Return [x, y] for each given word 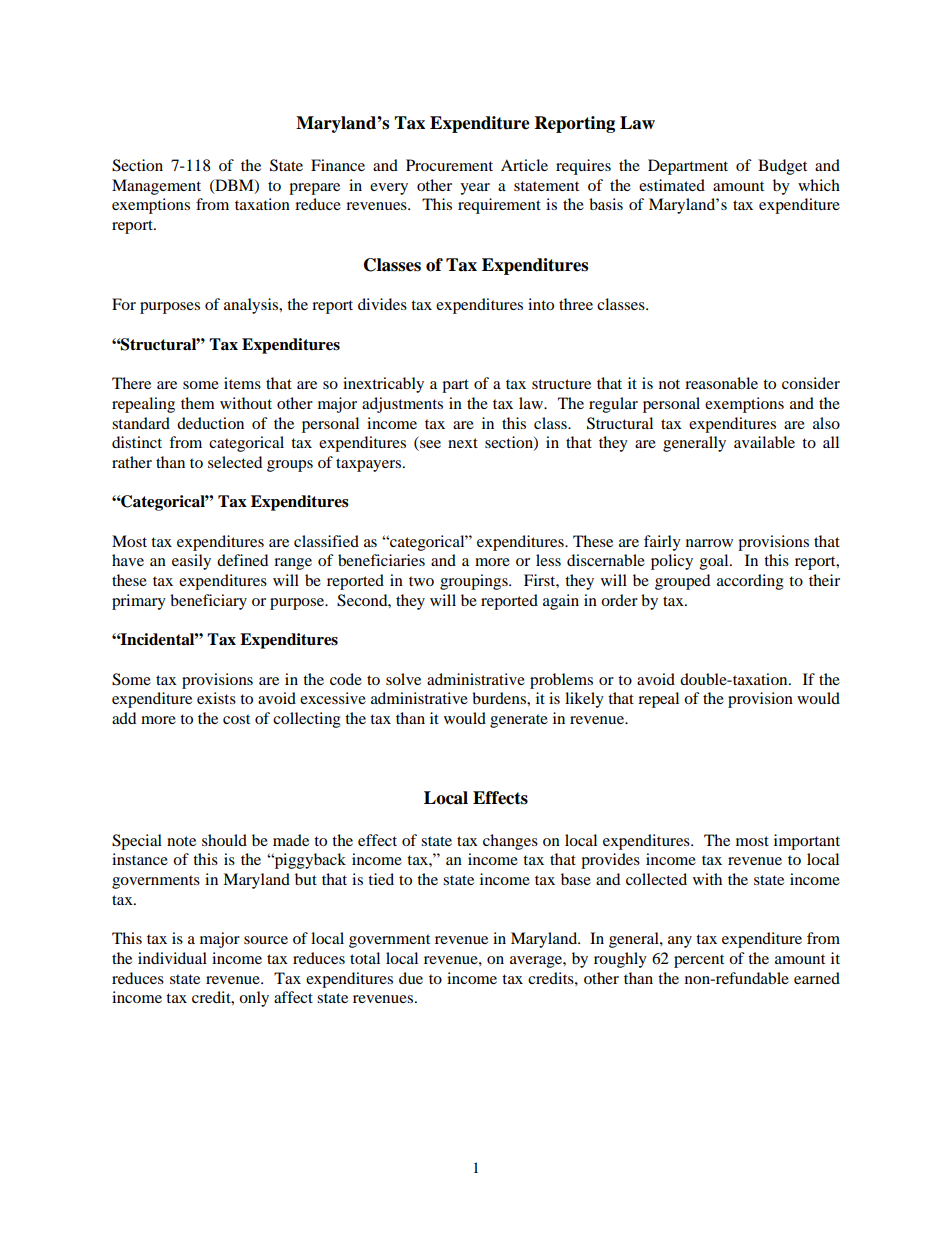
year [475, 189]
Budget [782, 167]
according [750, 582]
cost [236, 719]
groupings [475, 582]
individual [172, 958]
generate [519, 721]
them [198, 403]
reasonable [721, 383]
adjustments [402, 405]
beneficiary [208, 602]
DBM [234, 186]
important [807, 842]
